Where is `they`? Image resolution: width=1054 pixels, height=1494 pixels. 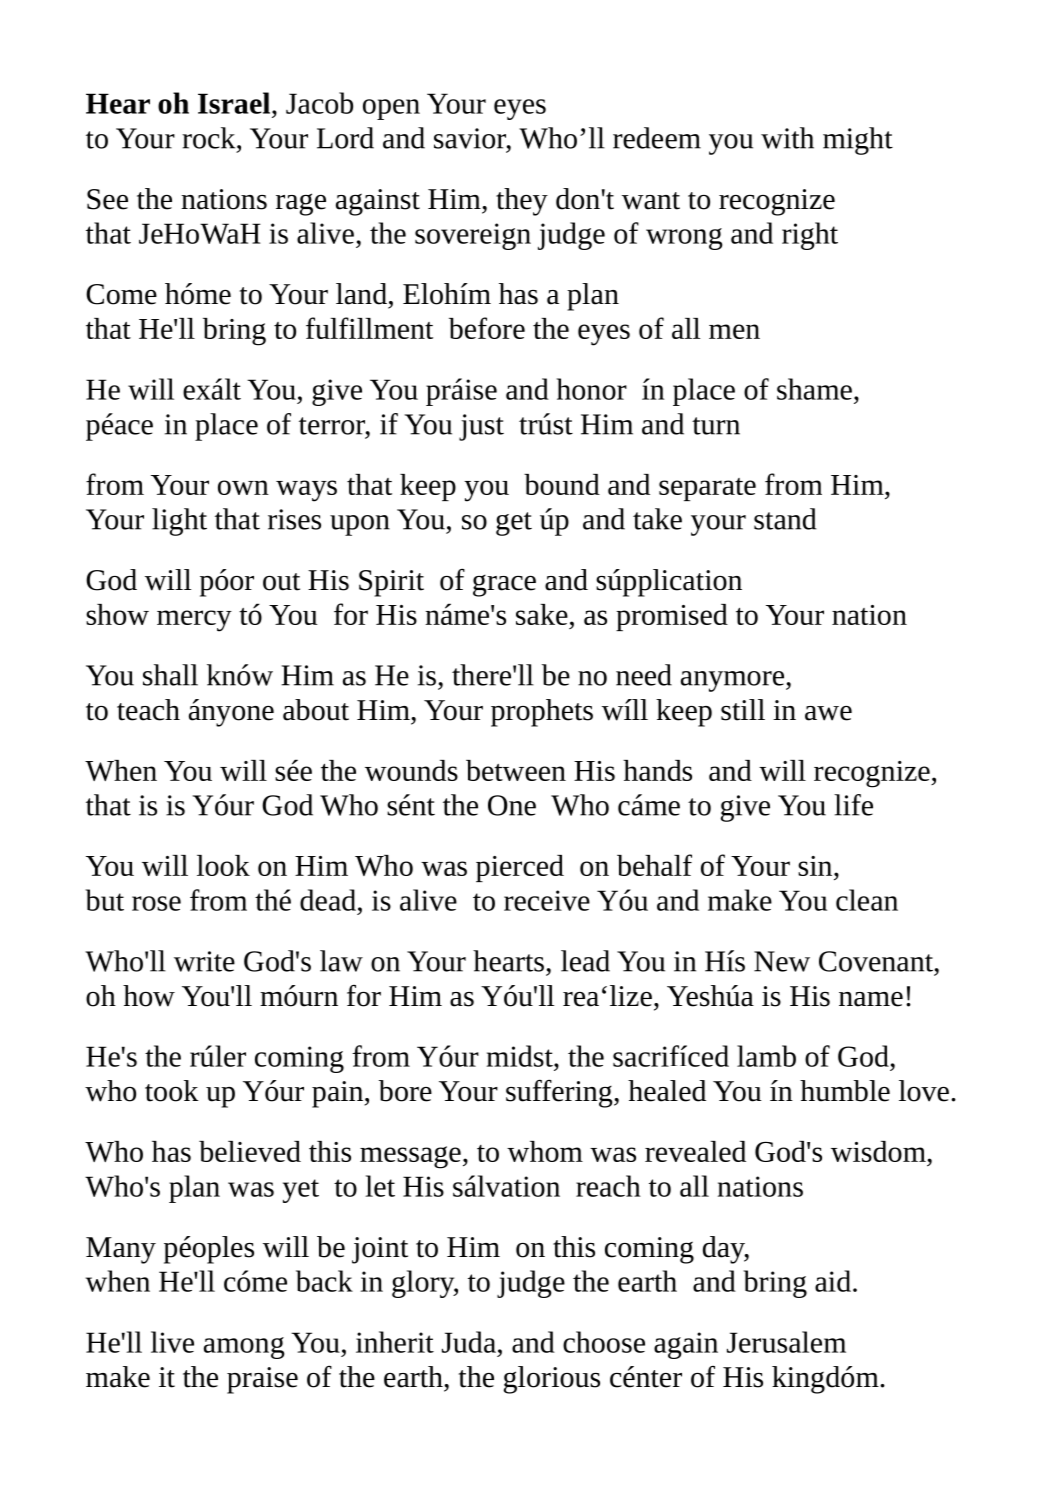
they is located at coordinates (522, 202).
